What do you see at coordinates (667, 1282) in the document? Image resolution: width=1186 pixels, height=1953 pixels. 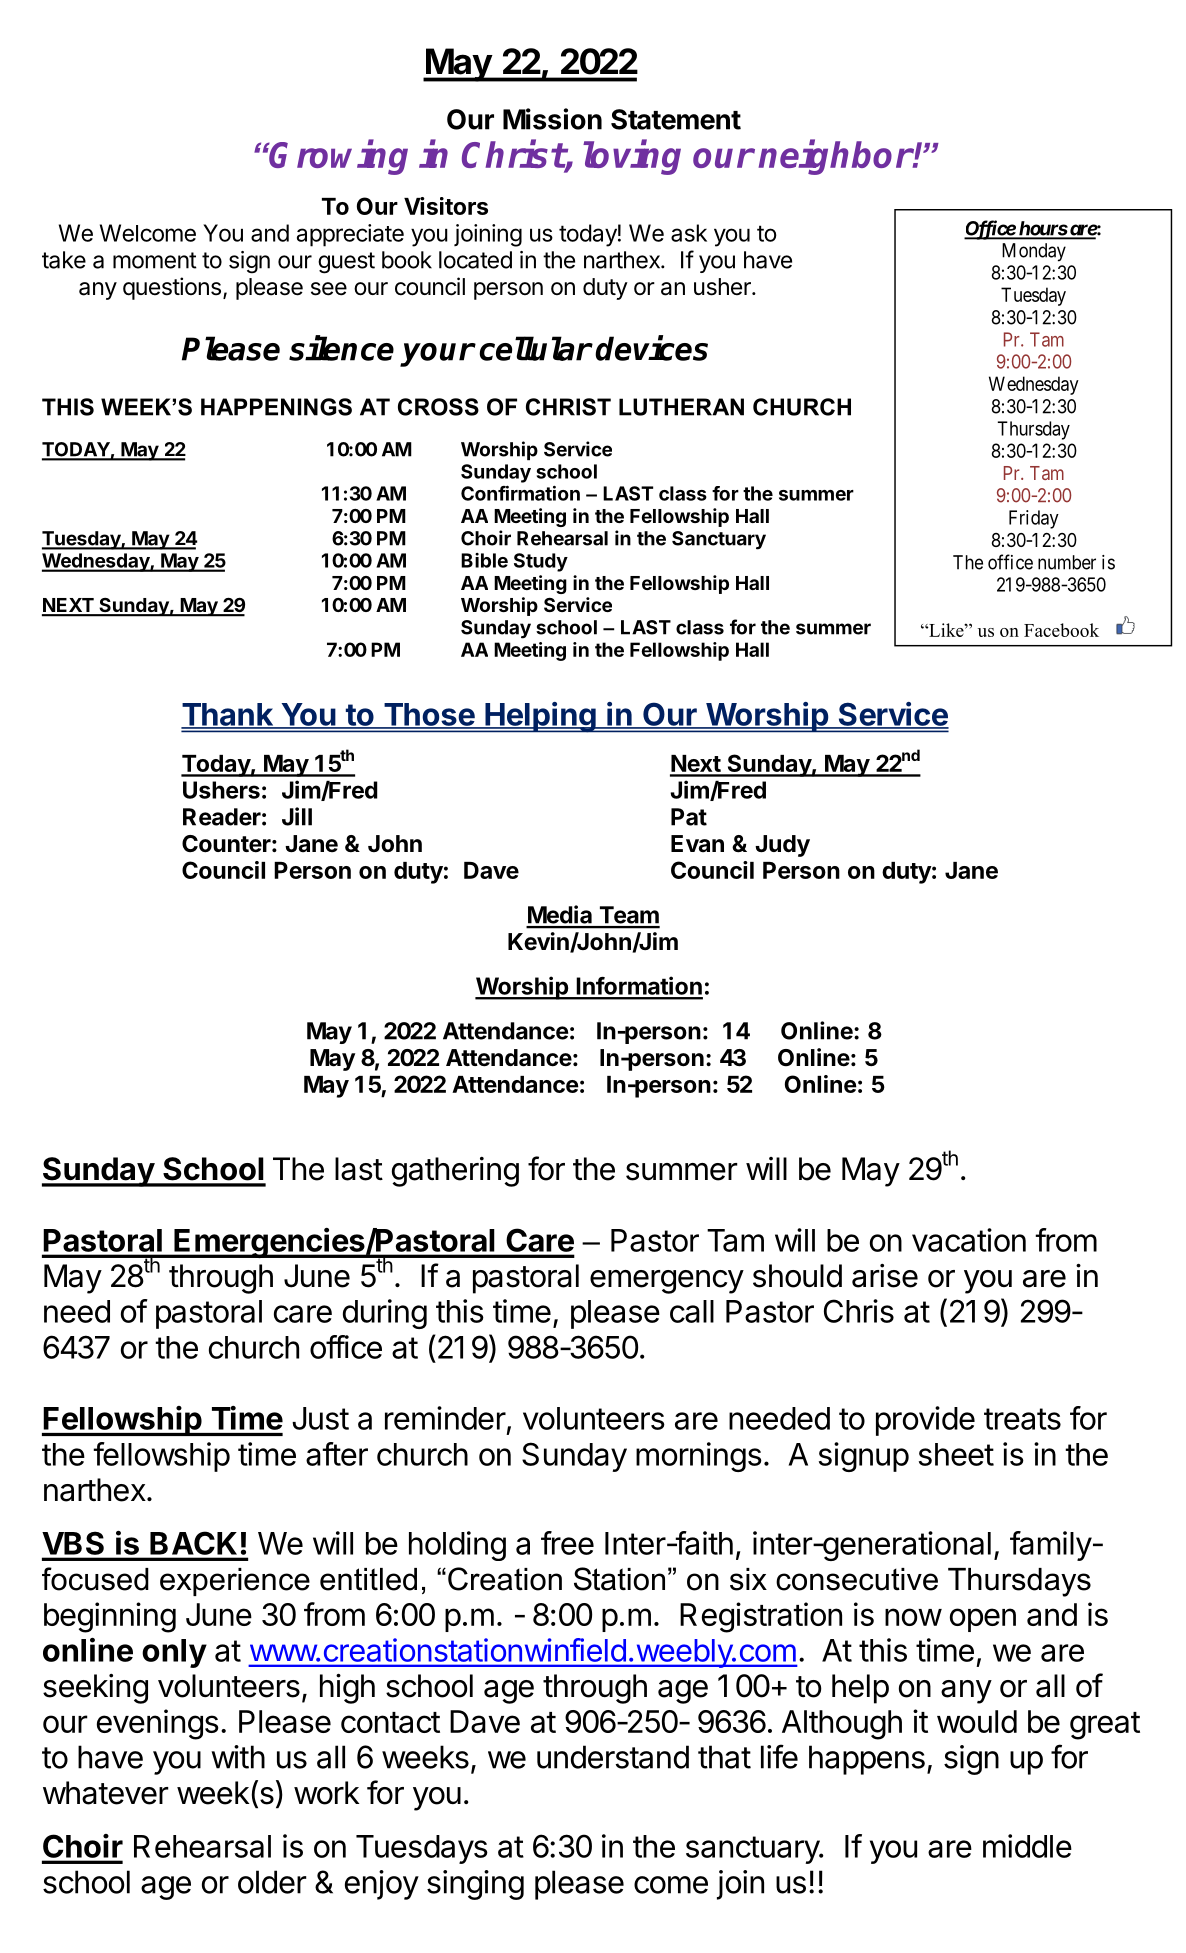 I see `emergency` at bounding box center [667, 1282].
